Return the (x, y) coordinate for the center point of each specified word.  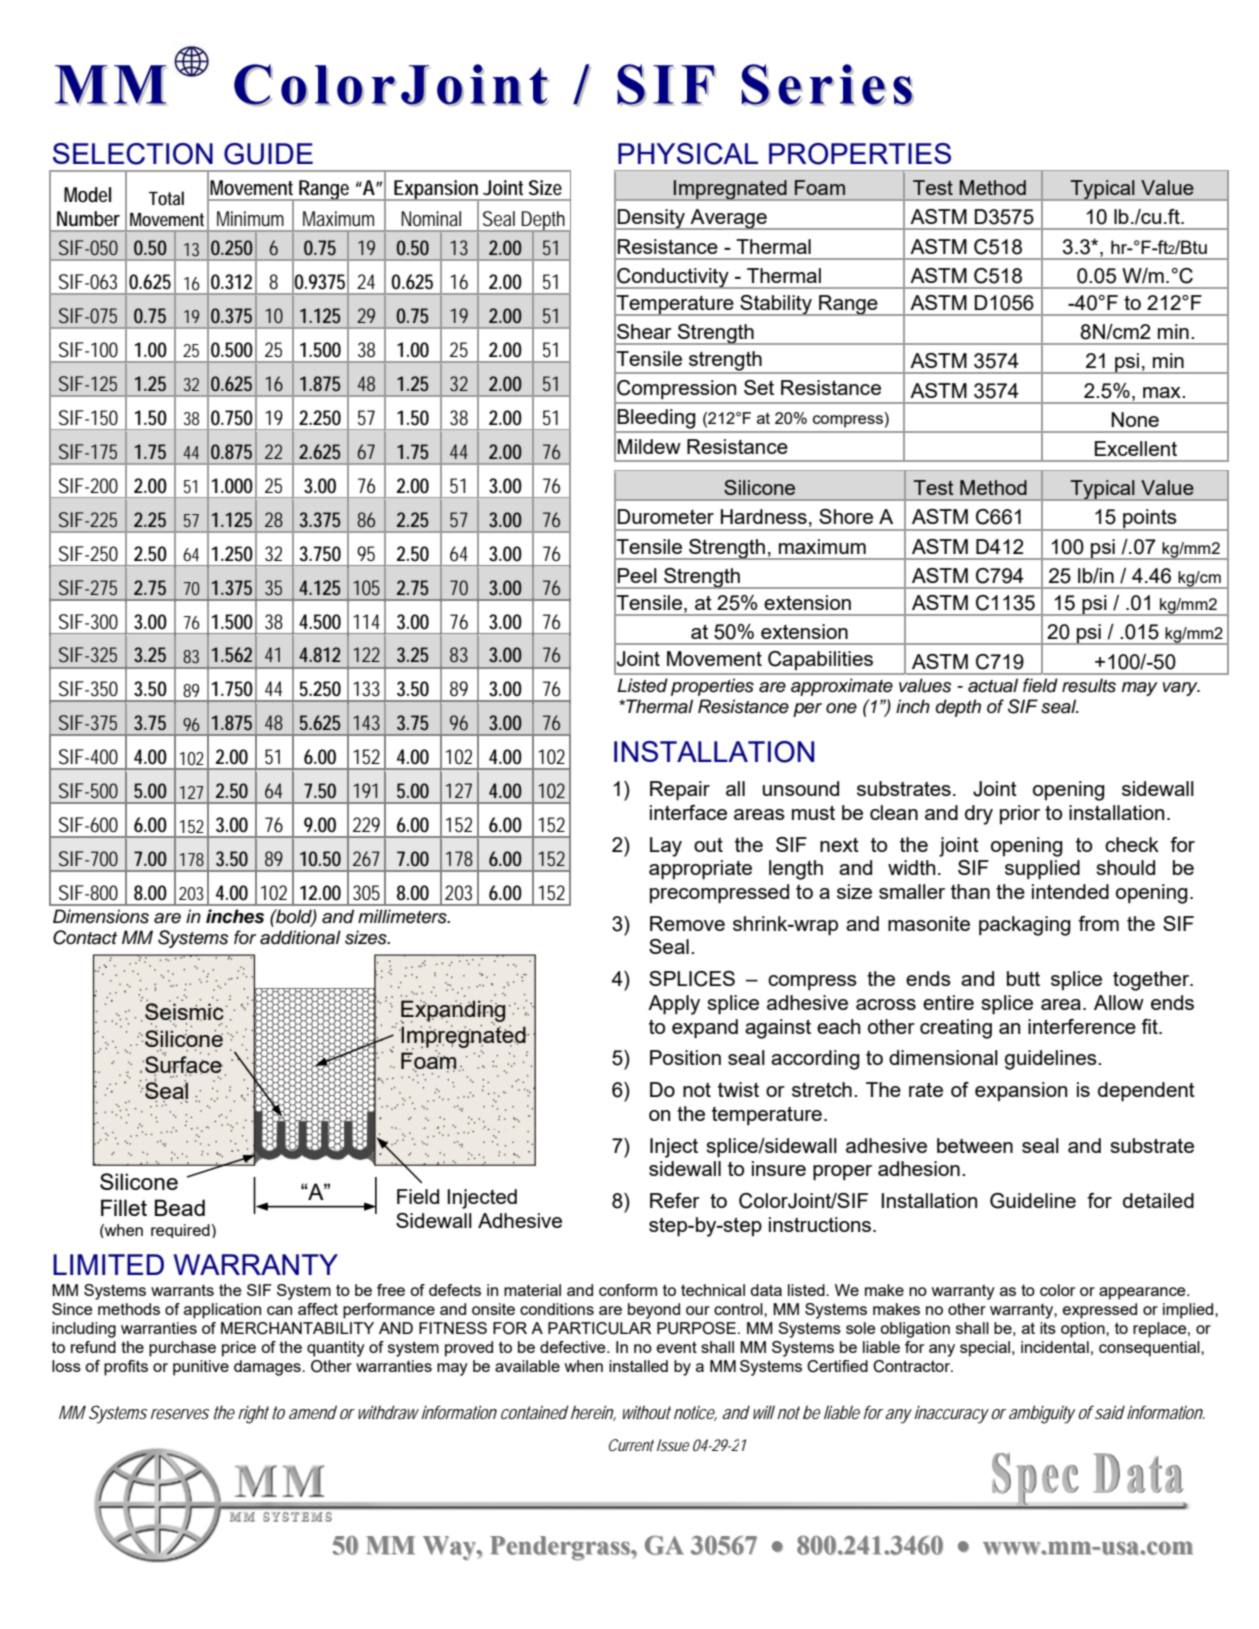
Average (729, 219)
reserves (180, 1414)
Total (166, 198)
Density (652, 219)
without (647, 1412)
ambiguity (1042, 1414)
